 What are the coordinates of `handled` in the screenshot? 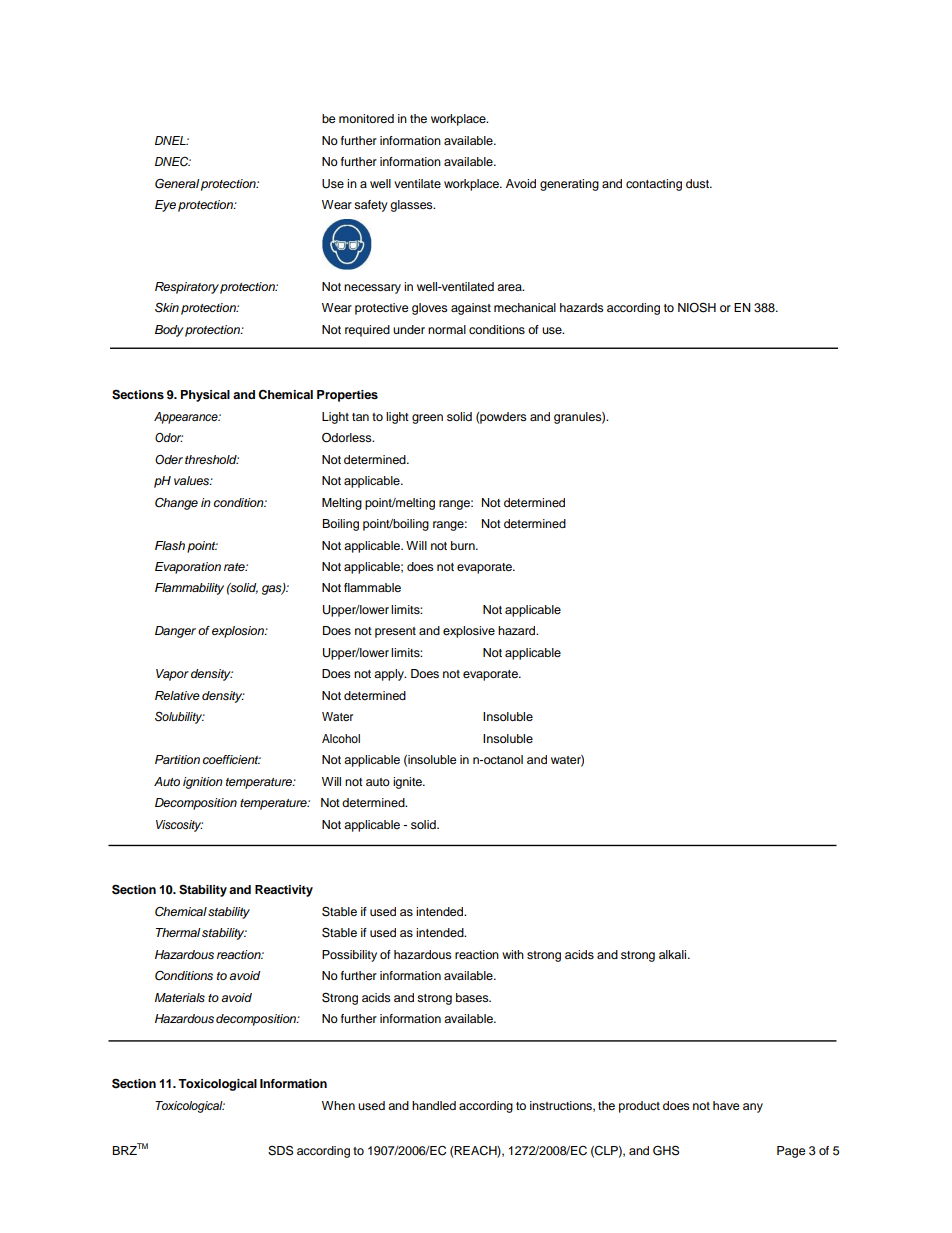 It's located at (434, 1105).
